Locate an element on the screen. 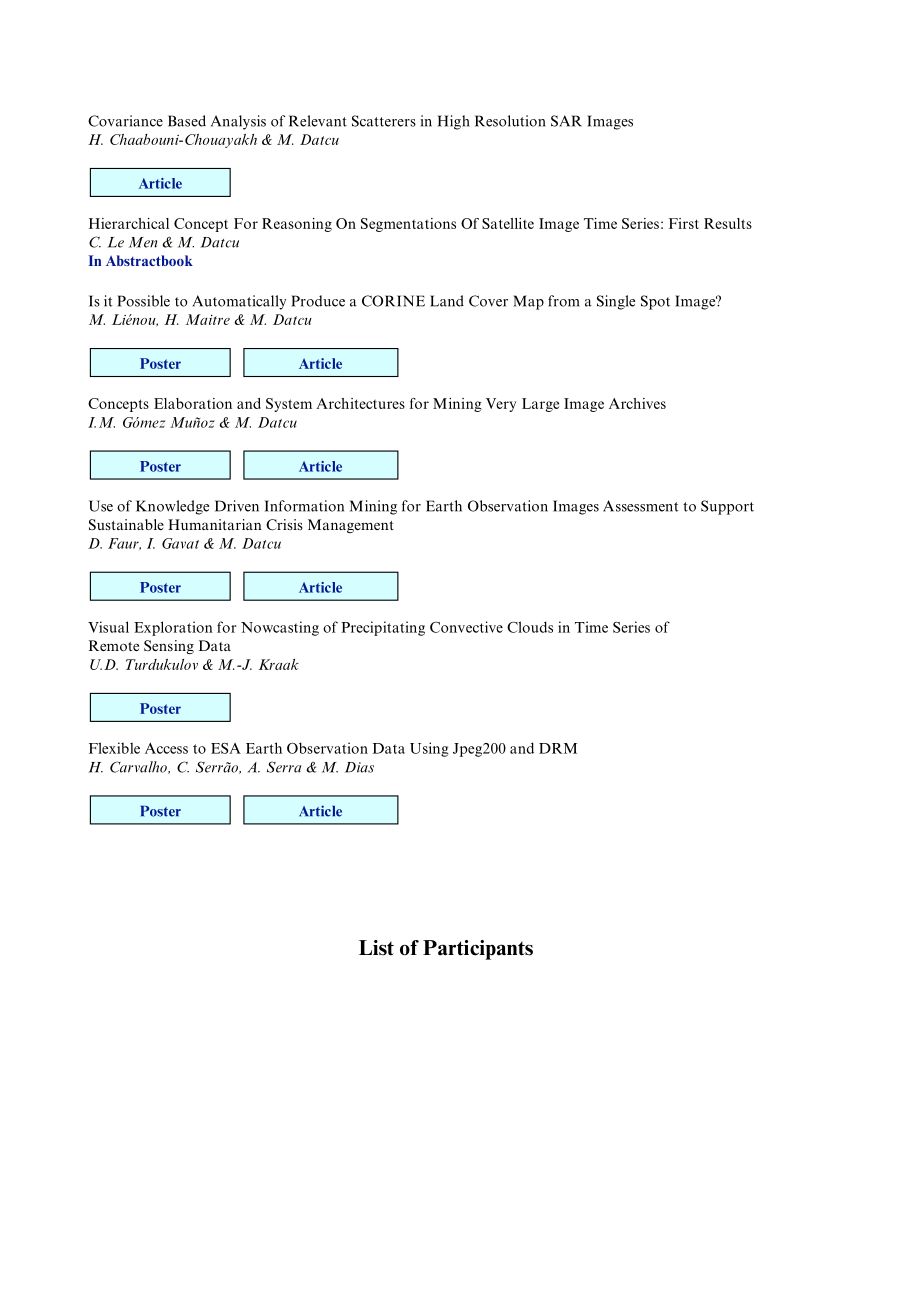 The image size is (924, 1308). Clouds is located at coordinates (530, 627).
